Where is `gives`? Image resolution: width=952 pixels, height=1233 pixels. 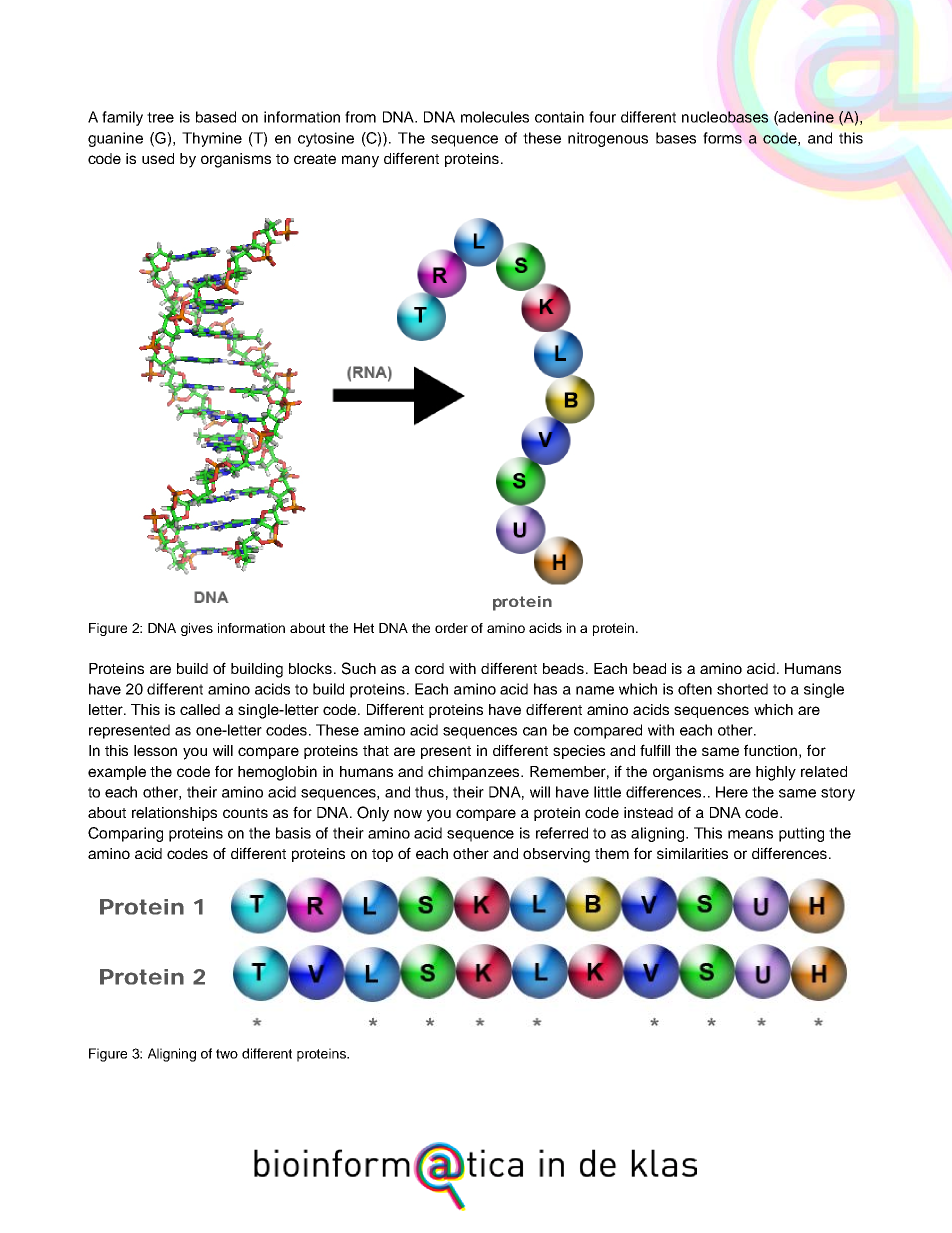
gives is located at coordinates (197, 629).
